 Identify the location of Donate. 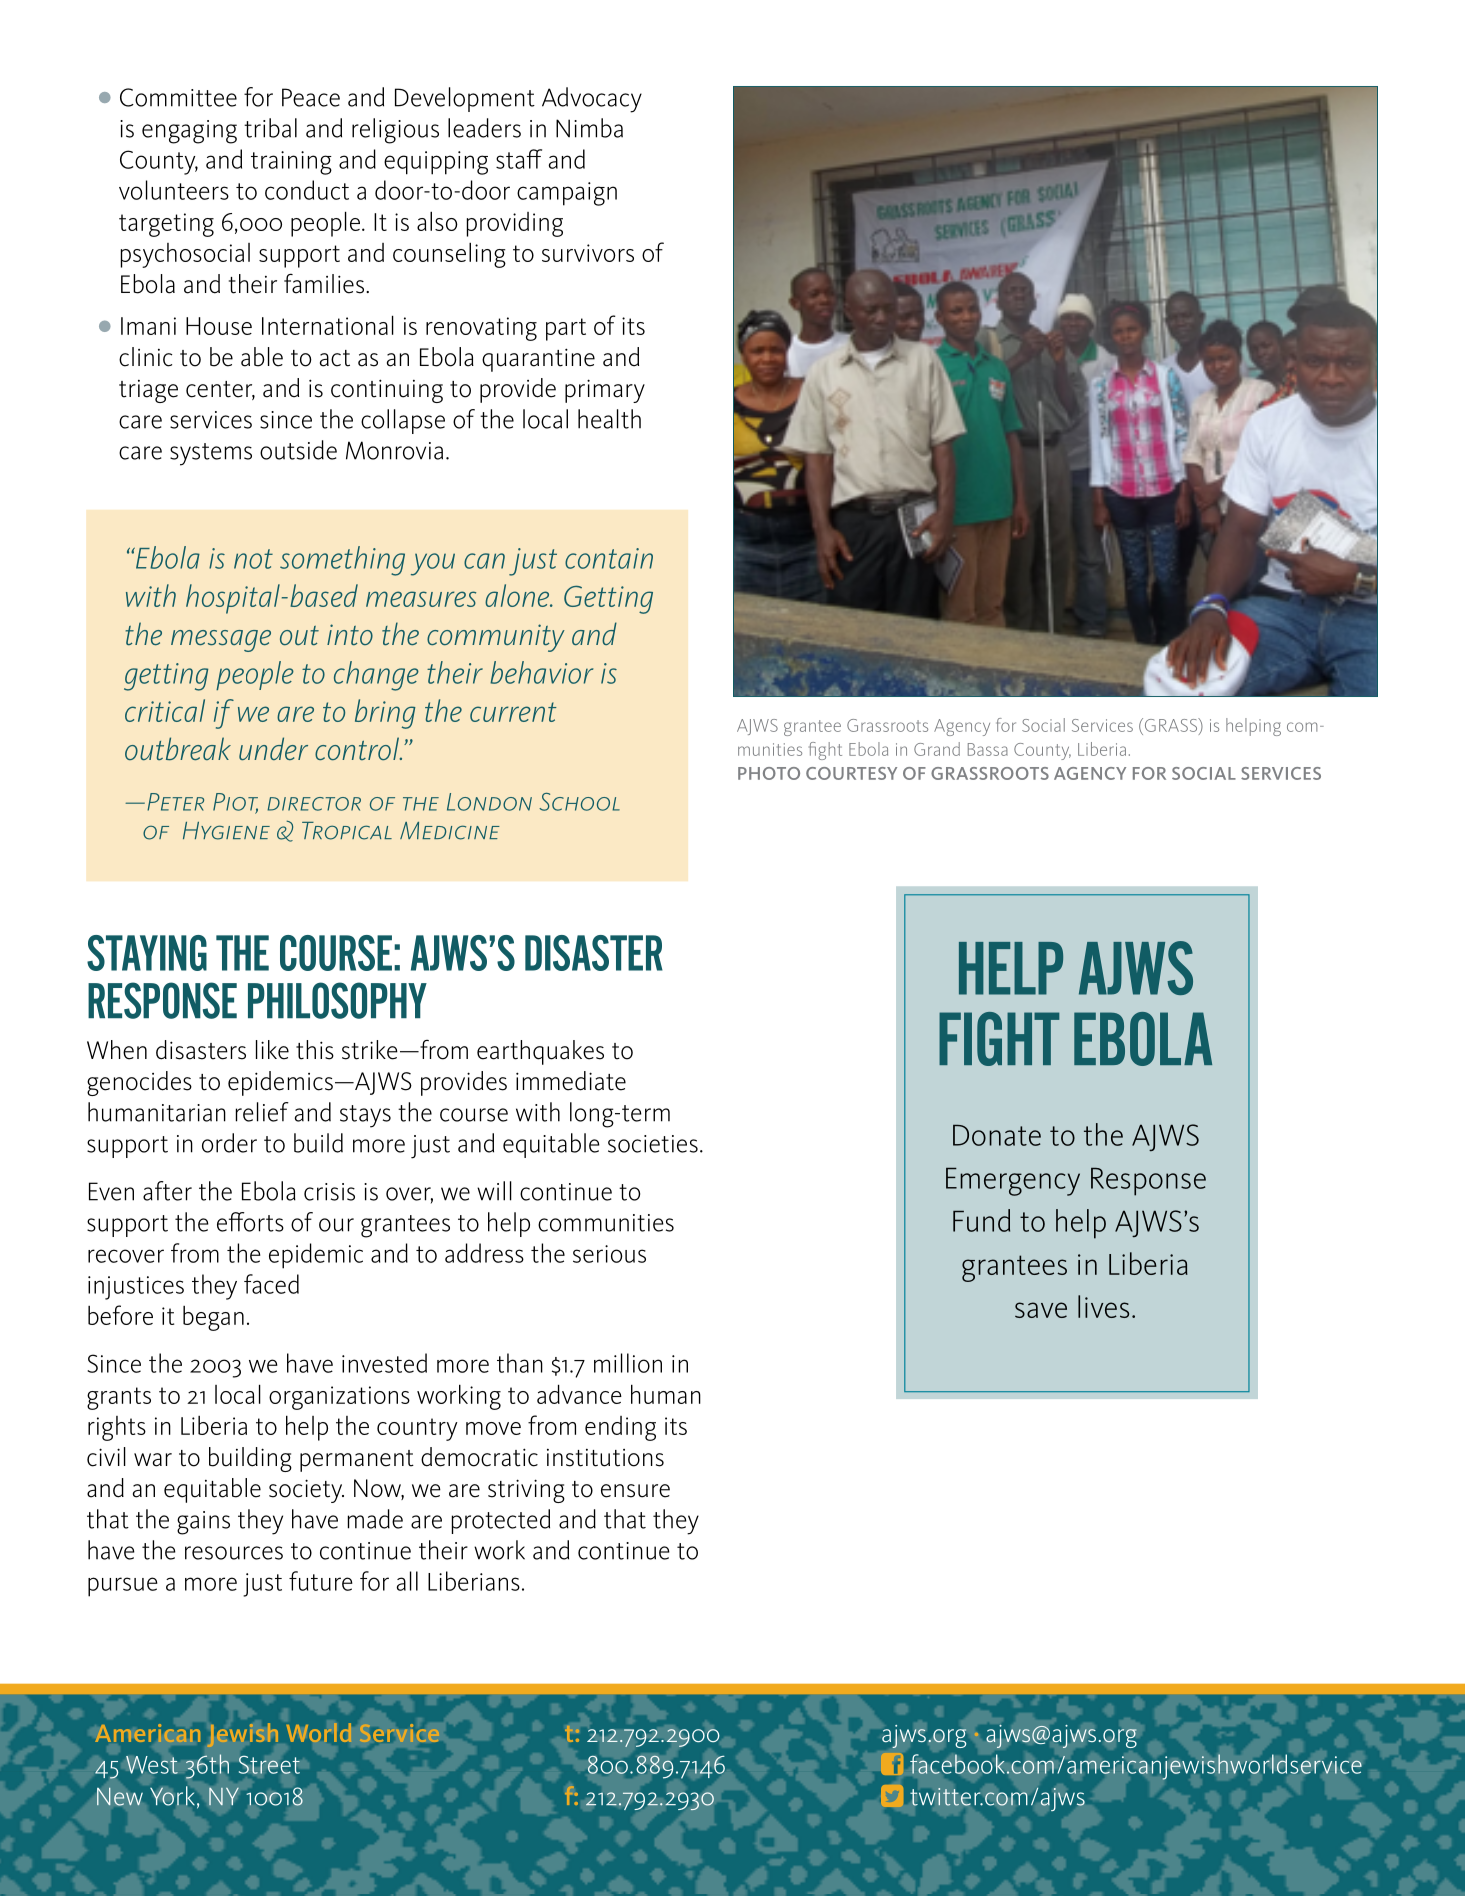
(997, 1135).
